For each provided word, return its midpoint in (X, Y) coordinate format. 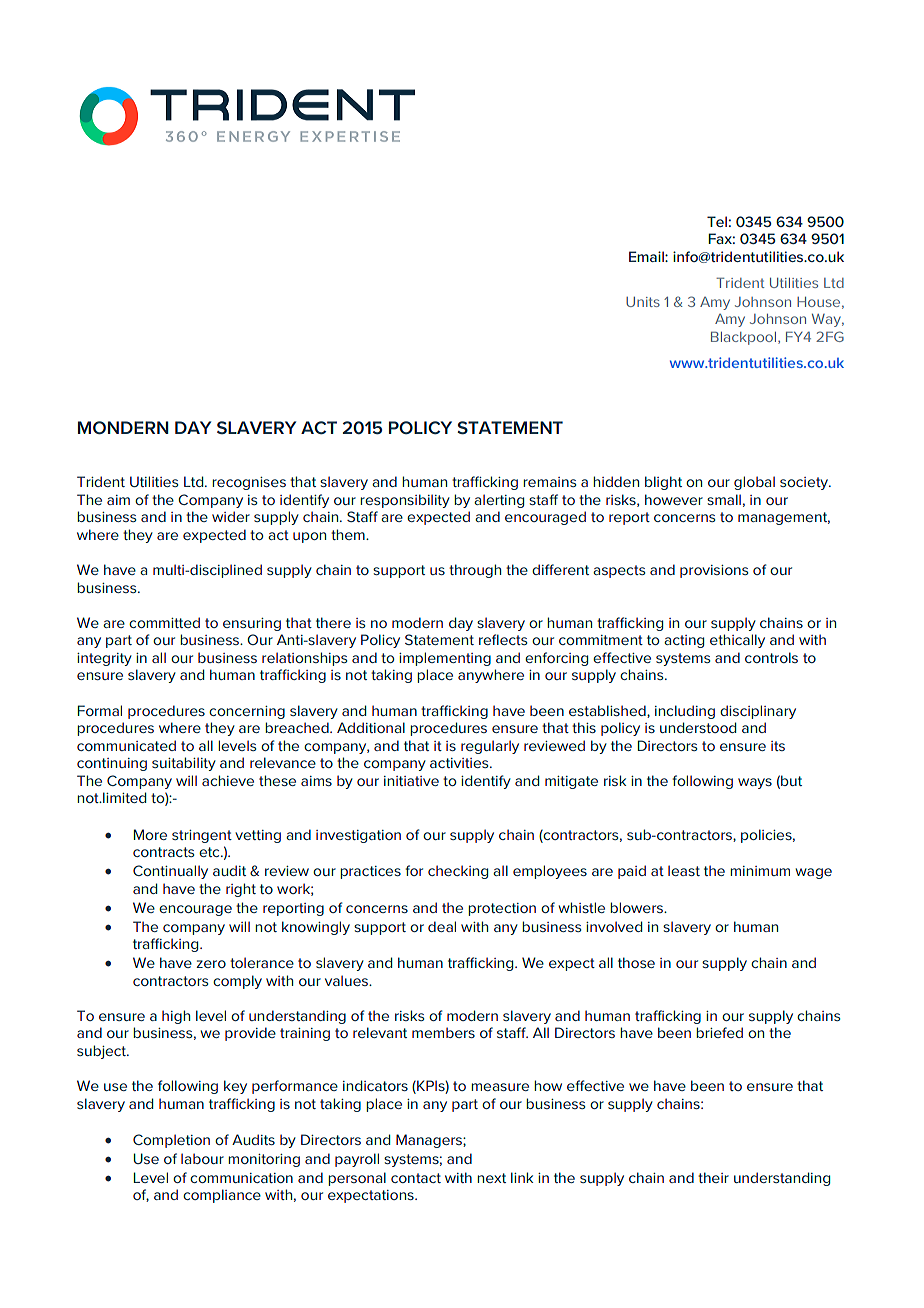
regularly (490, 747)
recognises (249, 483)
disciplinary (758, 712)
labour (202, 1158)
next (491, 1178)
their (713, 1177)
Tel (717, 221)
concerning (247, 712)
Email (647, 256)
